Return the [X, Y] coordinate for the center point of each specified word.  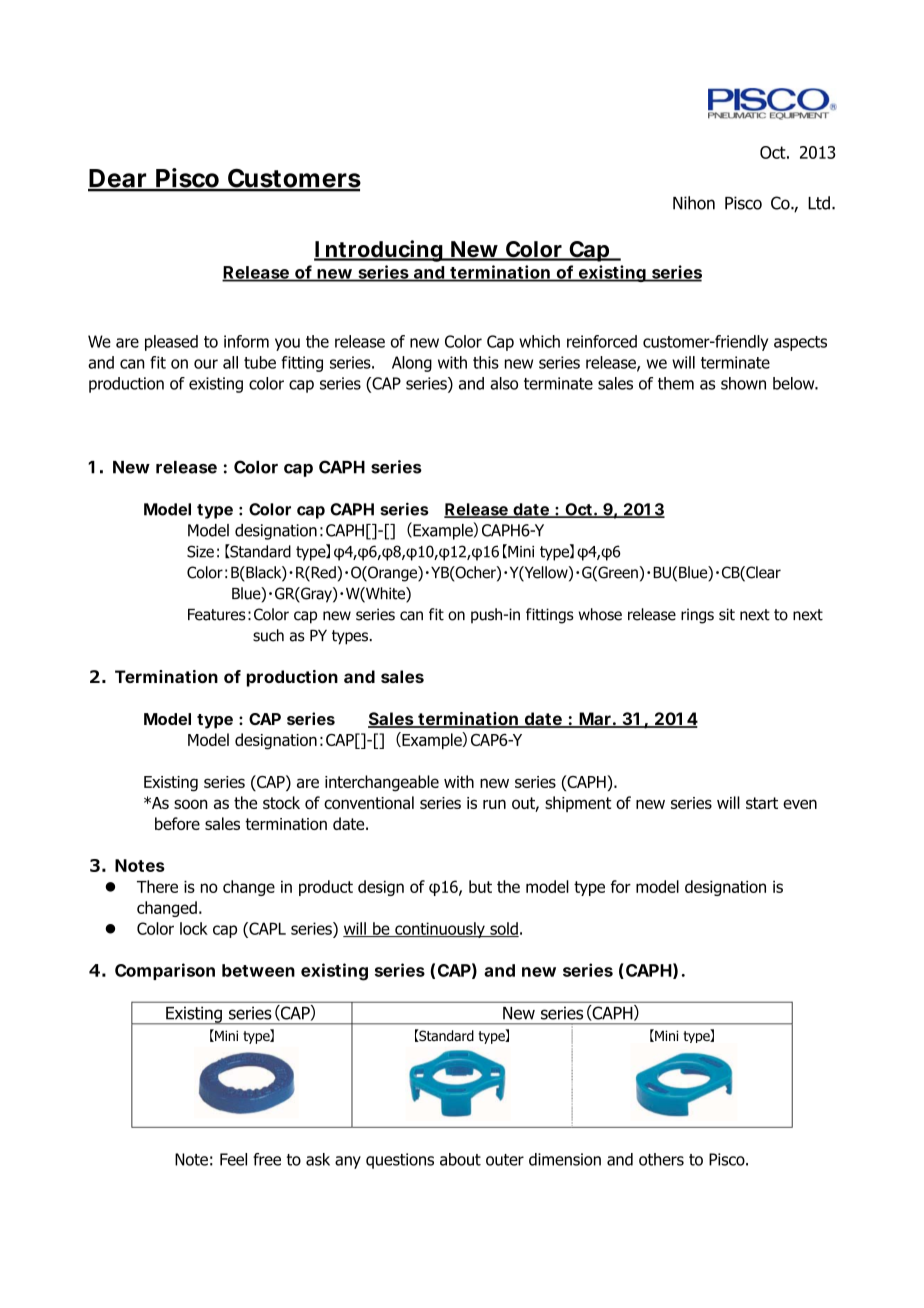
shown [743, 383]
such [268, 635]
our [206, 364]
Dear [118, 179]
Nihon [694, 203]
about [460, 1159]
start [762, 803]
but [480, 886]
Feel [233, 1159]
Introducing [379, 251]
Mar [595, 720]
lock [194, 928]
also [504, 383]
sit [727, 614]
